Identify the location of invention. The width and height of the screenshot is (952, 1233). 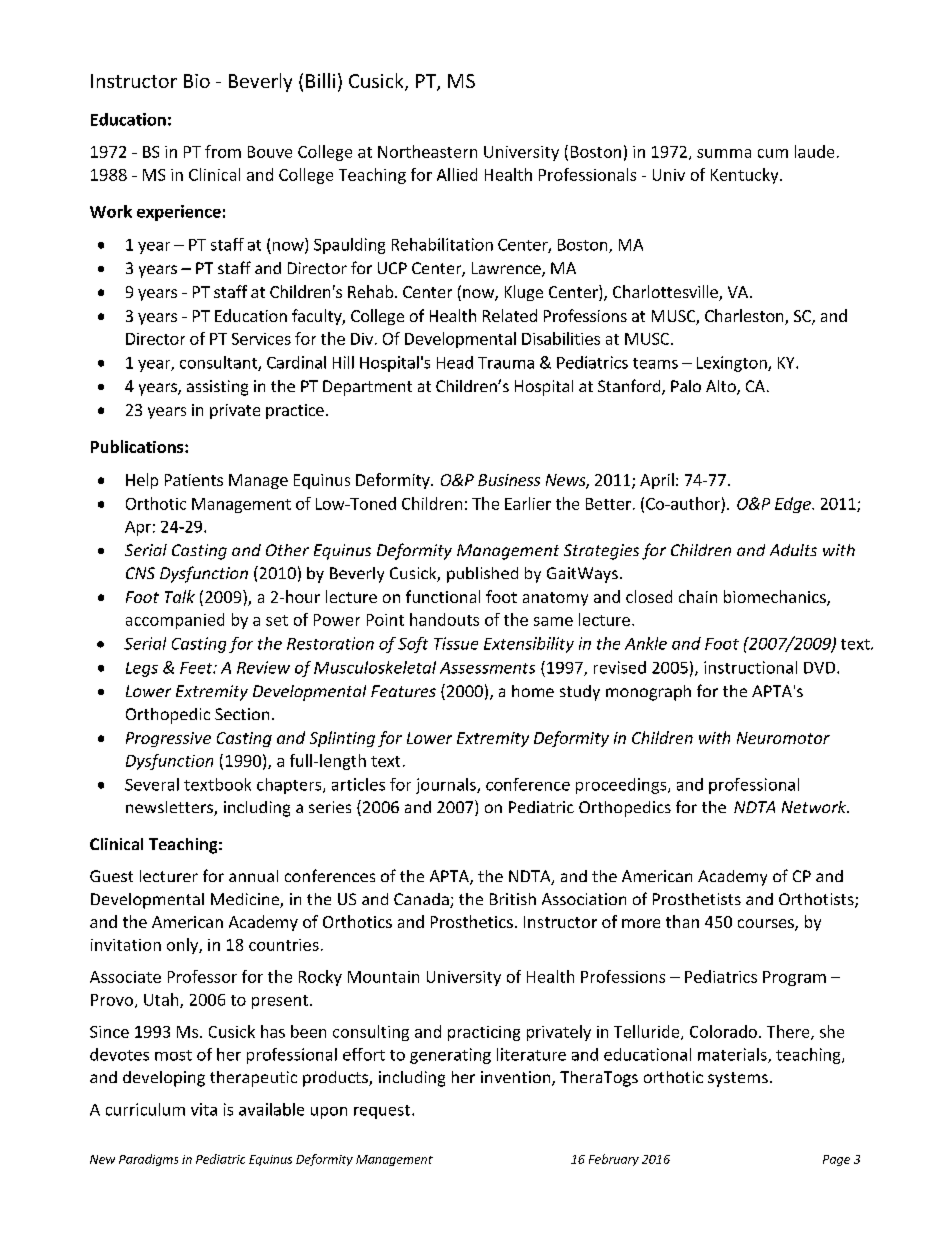
(517, 1078).
